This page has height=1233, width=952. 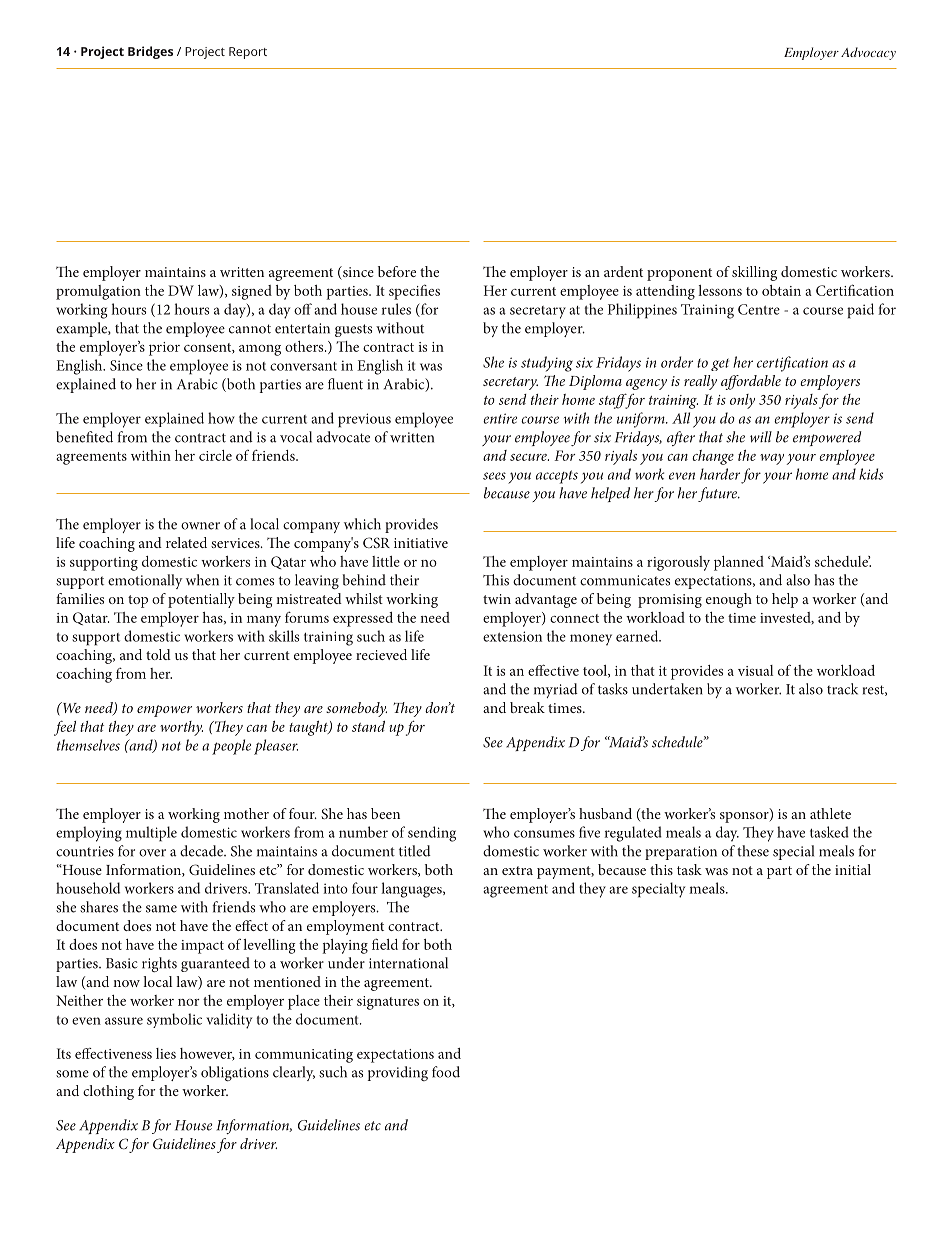 What do you see at coordinates (868, 53) in the page?
I see `Advocacy` at bounding box center [868, 53].
